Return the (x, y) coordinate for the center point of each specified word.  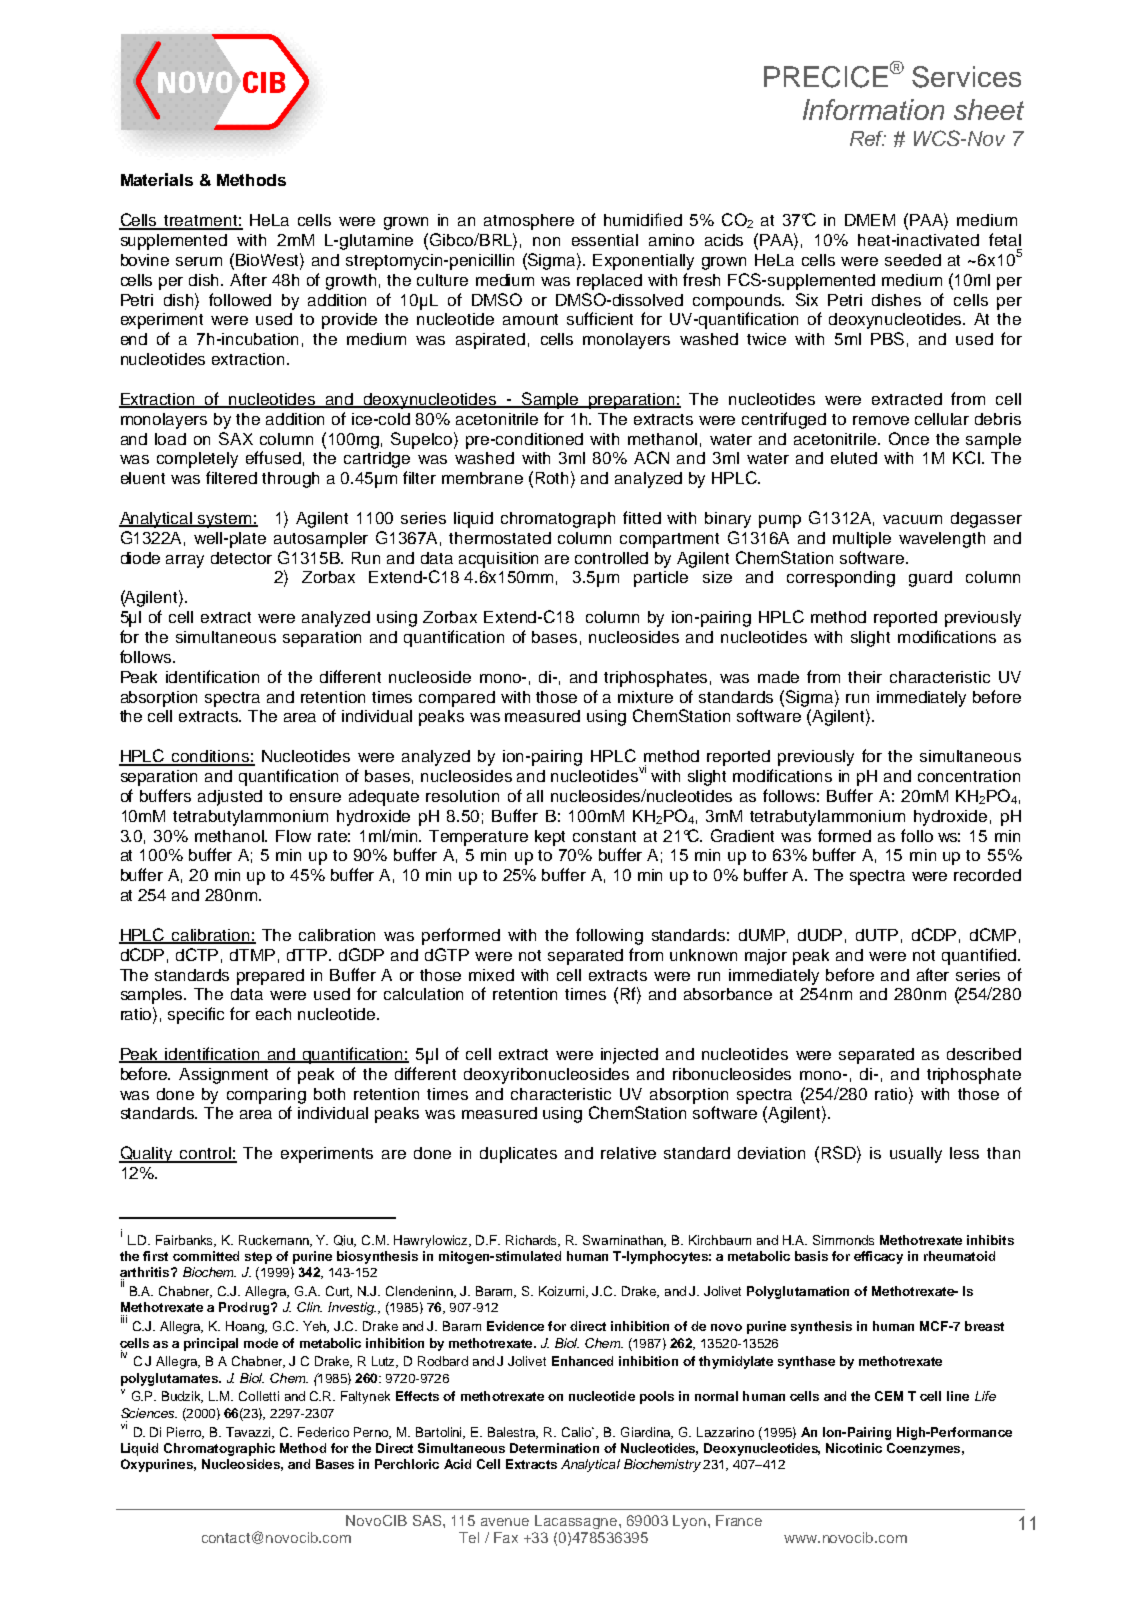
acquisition (498, 560)
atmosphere (529, 222)
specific (196, 1015)
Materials (157, 179)
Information (873, 109)
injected (629, 1056)
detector (241, 558)
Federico (323, 1432)
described (984, 1054)
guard (930, 579)
